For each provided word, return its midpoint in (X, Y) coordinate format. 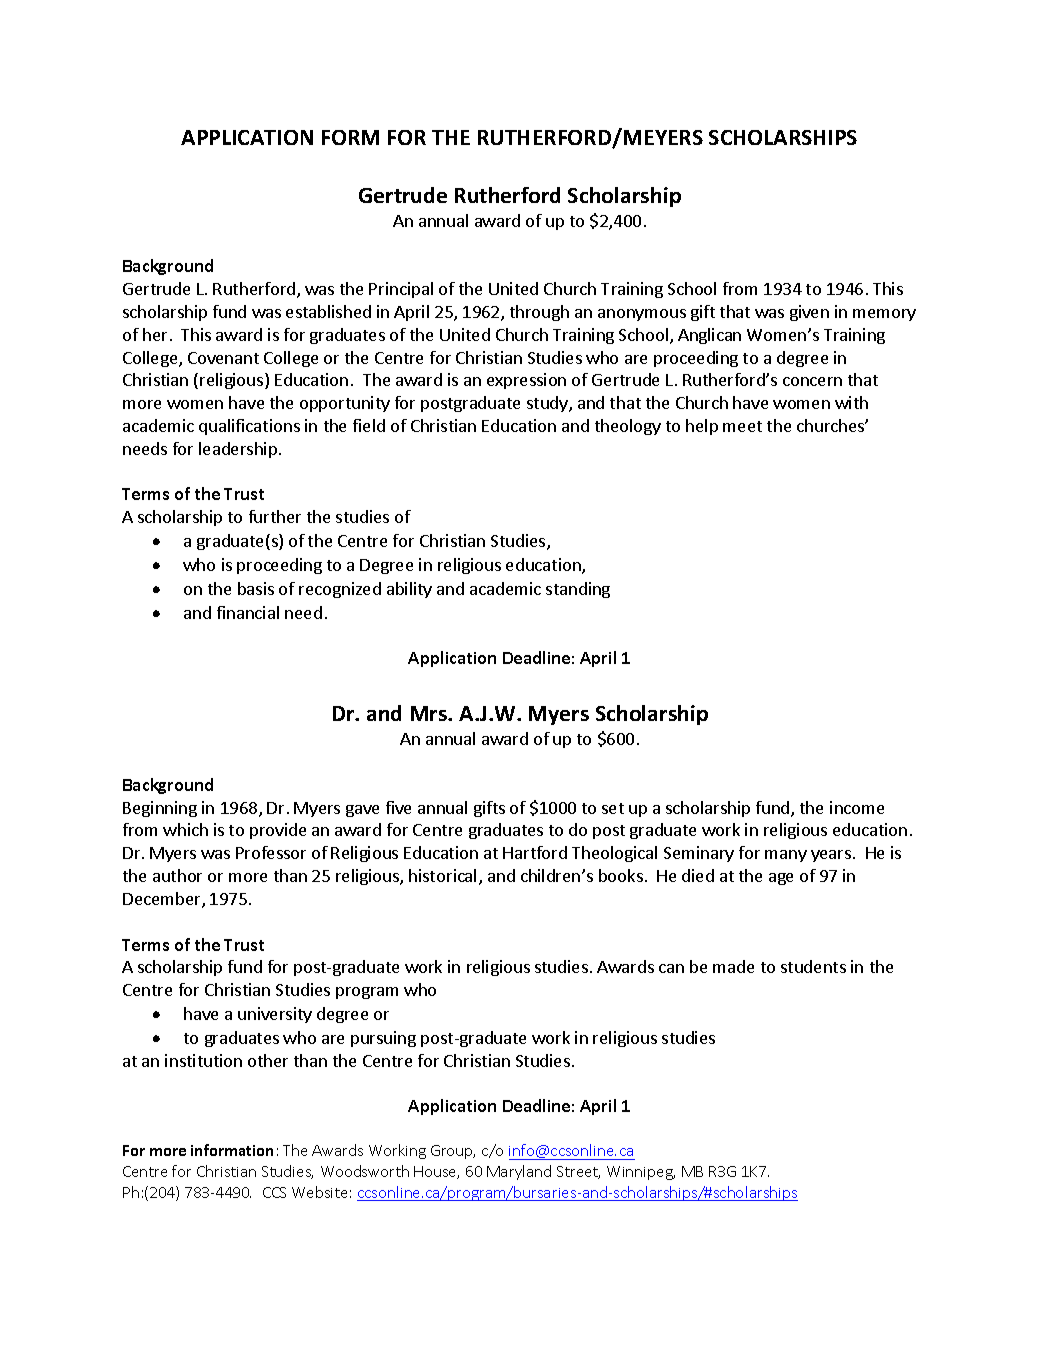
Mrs (430, 713)
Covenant (223, 358)
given (809, 313)
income (857, 807)
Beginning (160, 809)
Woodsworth (365, 1171)
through (539, 313)
